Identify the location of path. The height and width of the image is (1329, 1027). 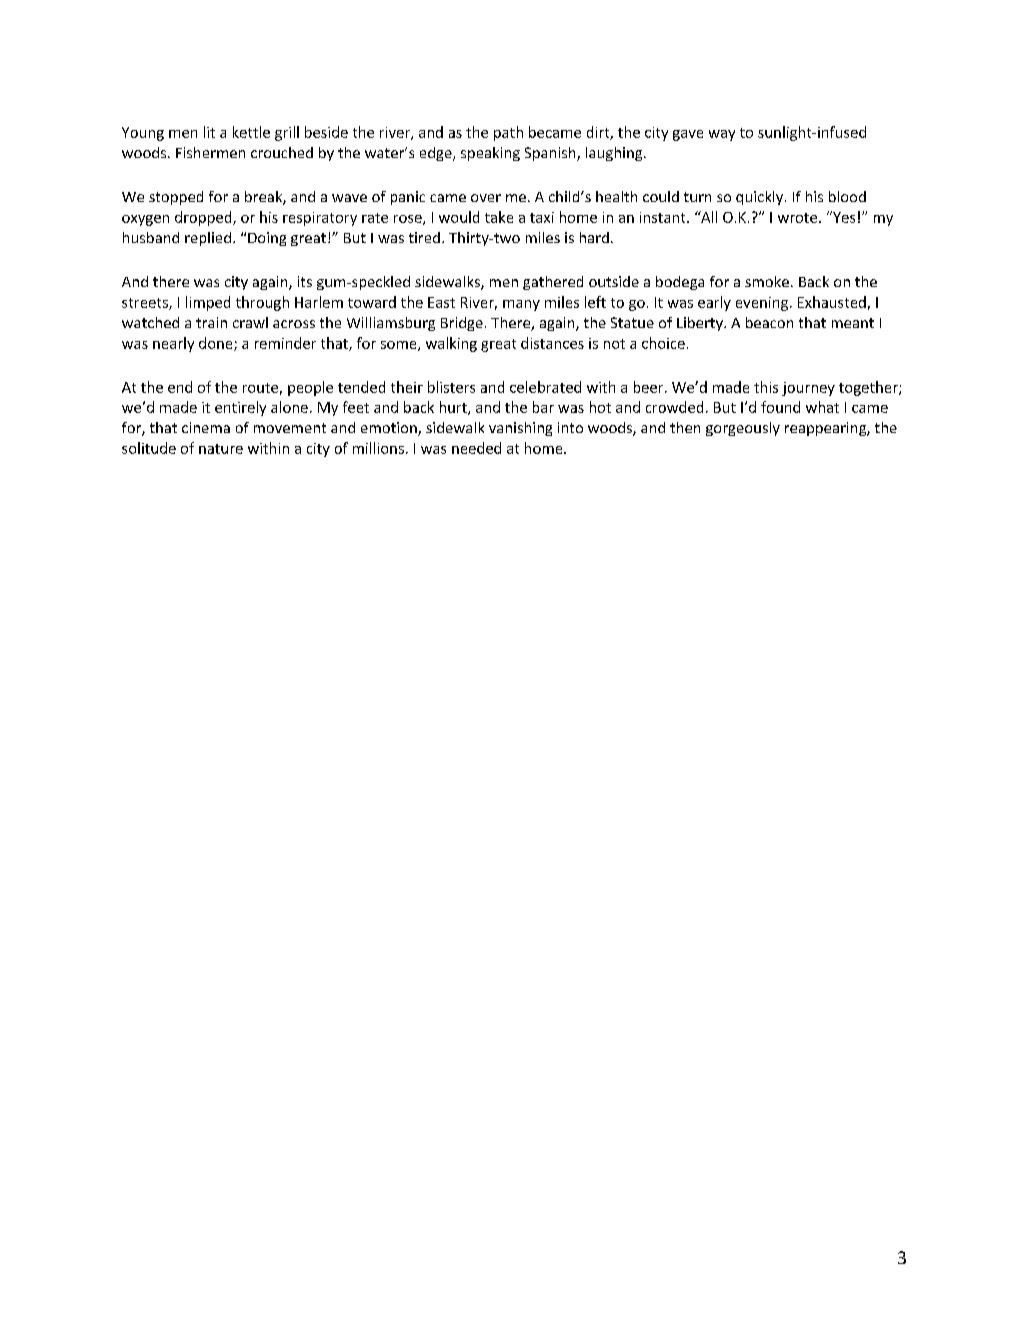
(508, 133).
